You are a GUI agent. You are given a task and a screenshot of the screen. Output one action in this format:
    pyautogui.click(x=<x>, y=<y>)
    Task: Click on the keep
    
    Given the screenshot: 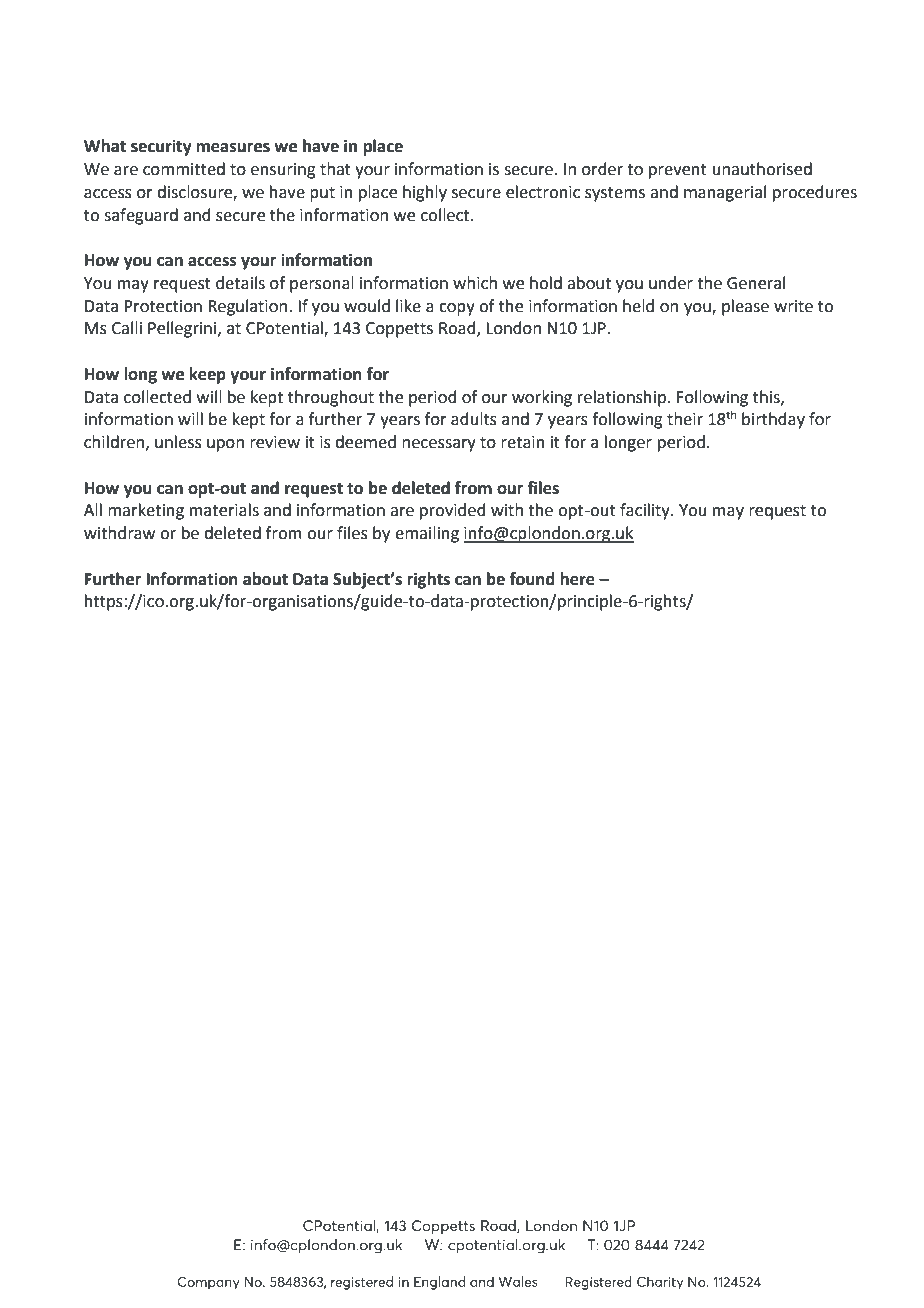 What is the action you would take?
    pyautogui.click(x=207, y=375)
